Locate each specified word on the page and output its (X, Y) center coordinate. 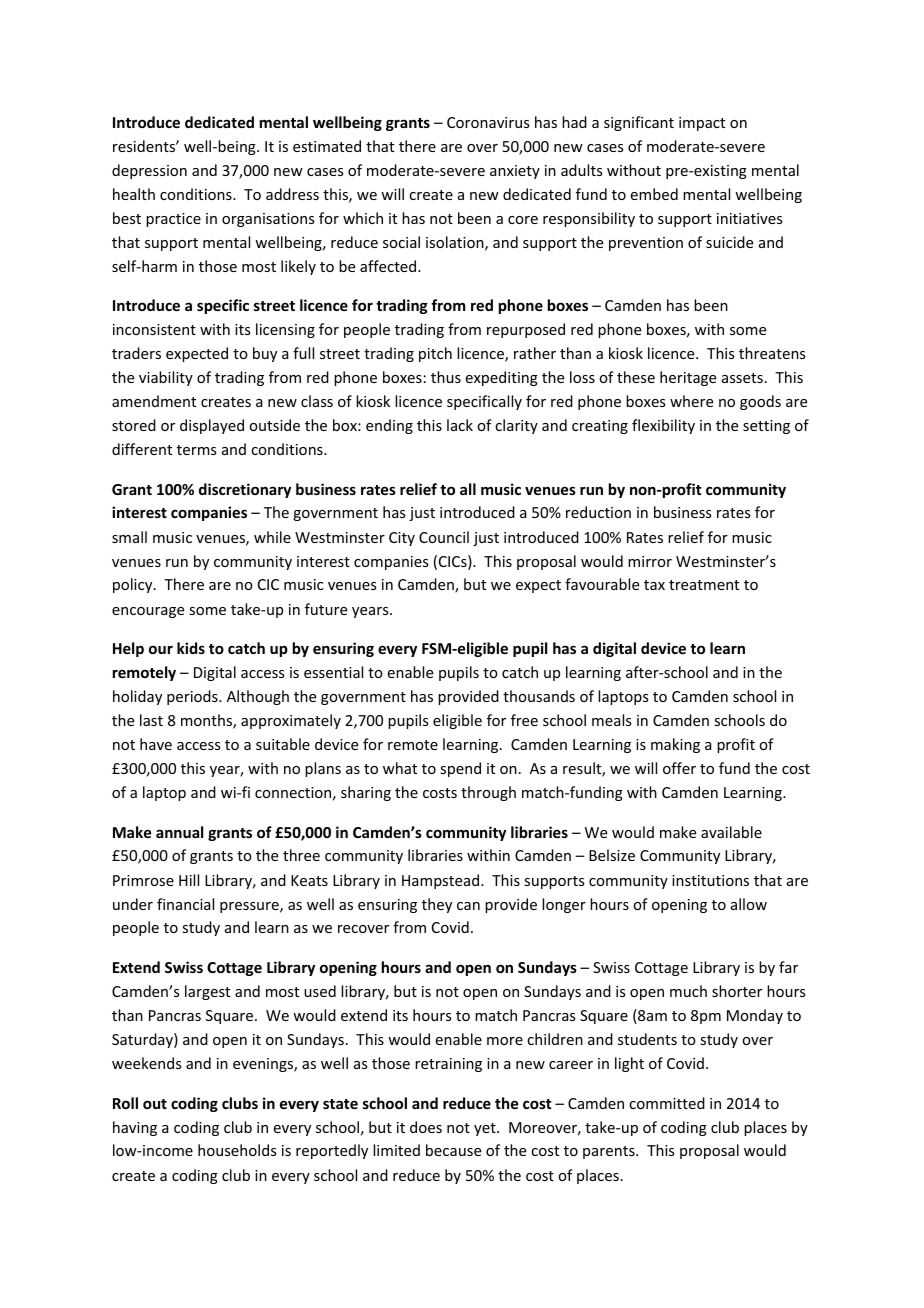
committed (667, 1103)
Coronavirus (488, 122)
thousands (539, 696)
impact (702, 124)
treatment (704, 585)
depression (149, 171)
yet (486, 1129)
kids (191, 648)
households (237, 1150)
